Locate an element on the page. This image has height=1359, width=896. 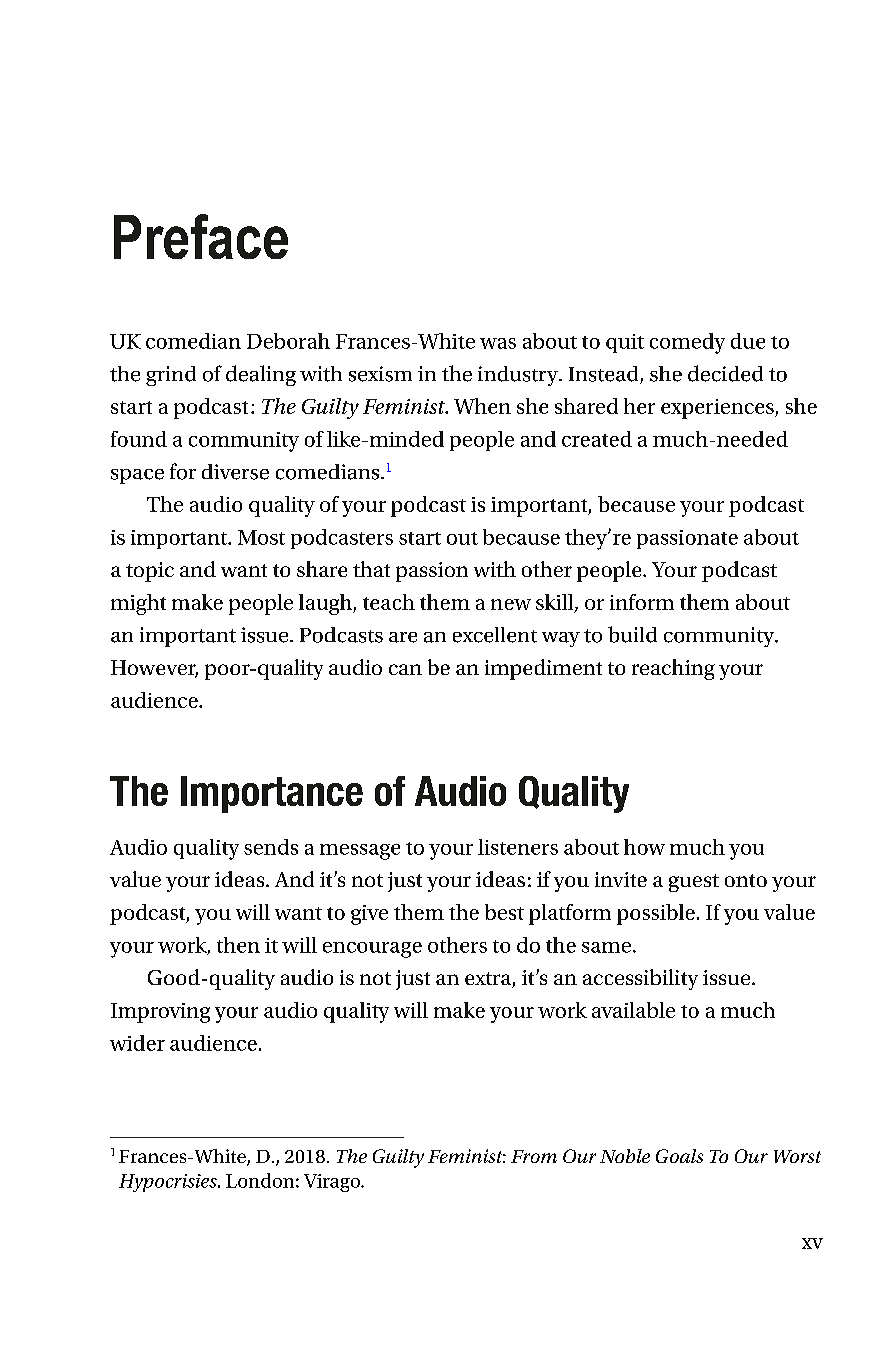
listeners is located at coordinates (518, 847).
